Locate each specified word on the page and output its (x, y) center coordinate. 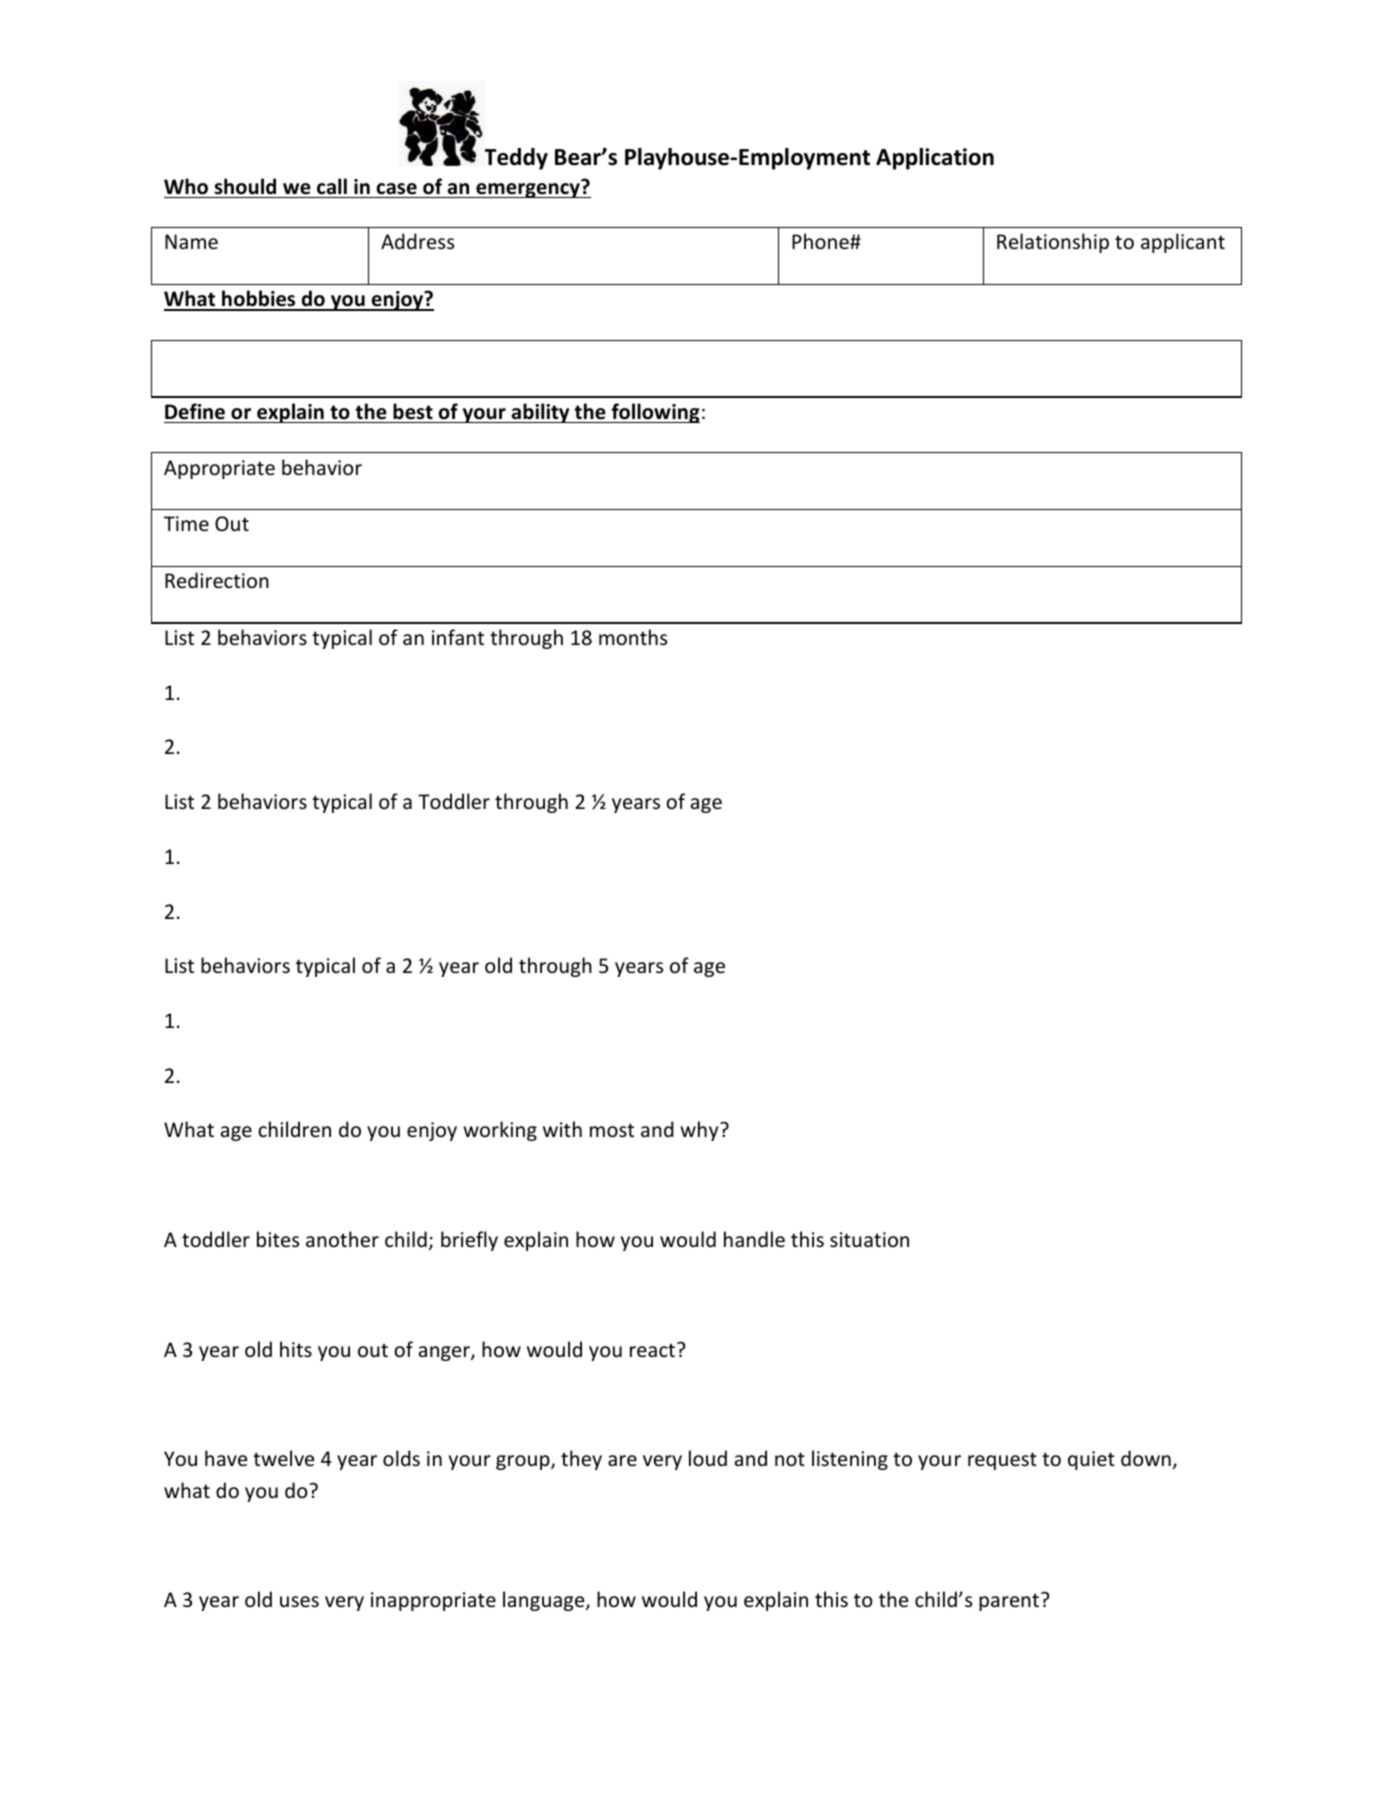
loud (708, 1458)
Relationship (1053, 243)
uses (299, 1602)
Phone (821, 241)
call (332, 186)
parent (1010, 1601)
